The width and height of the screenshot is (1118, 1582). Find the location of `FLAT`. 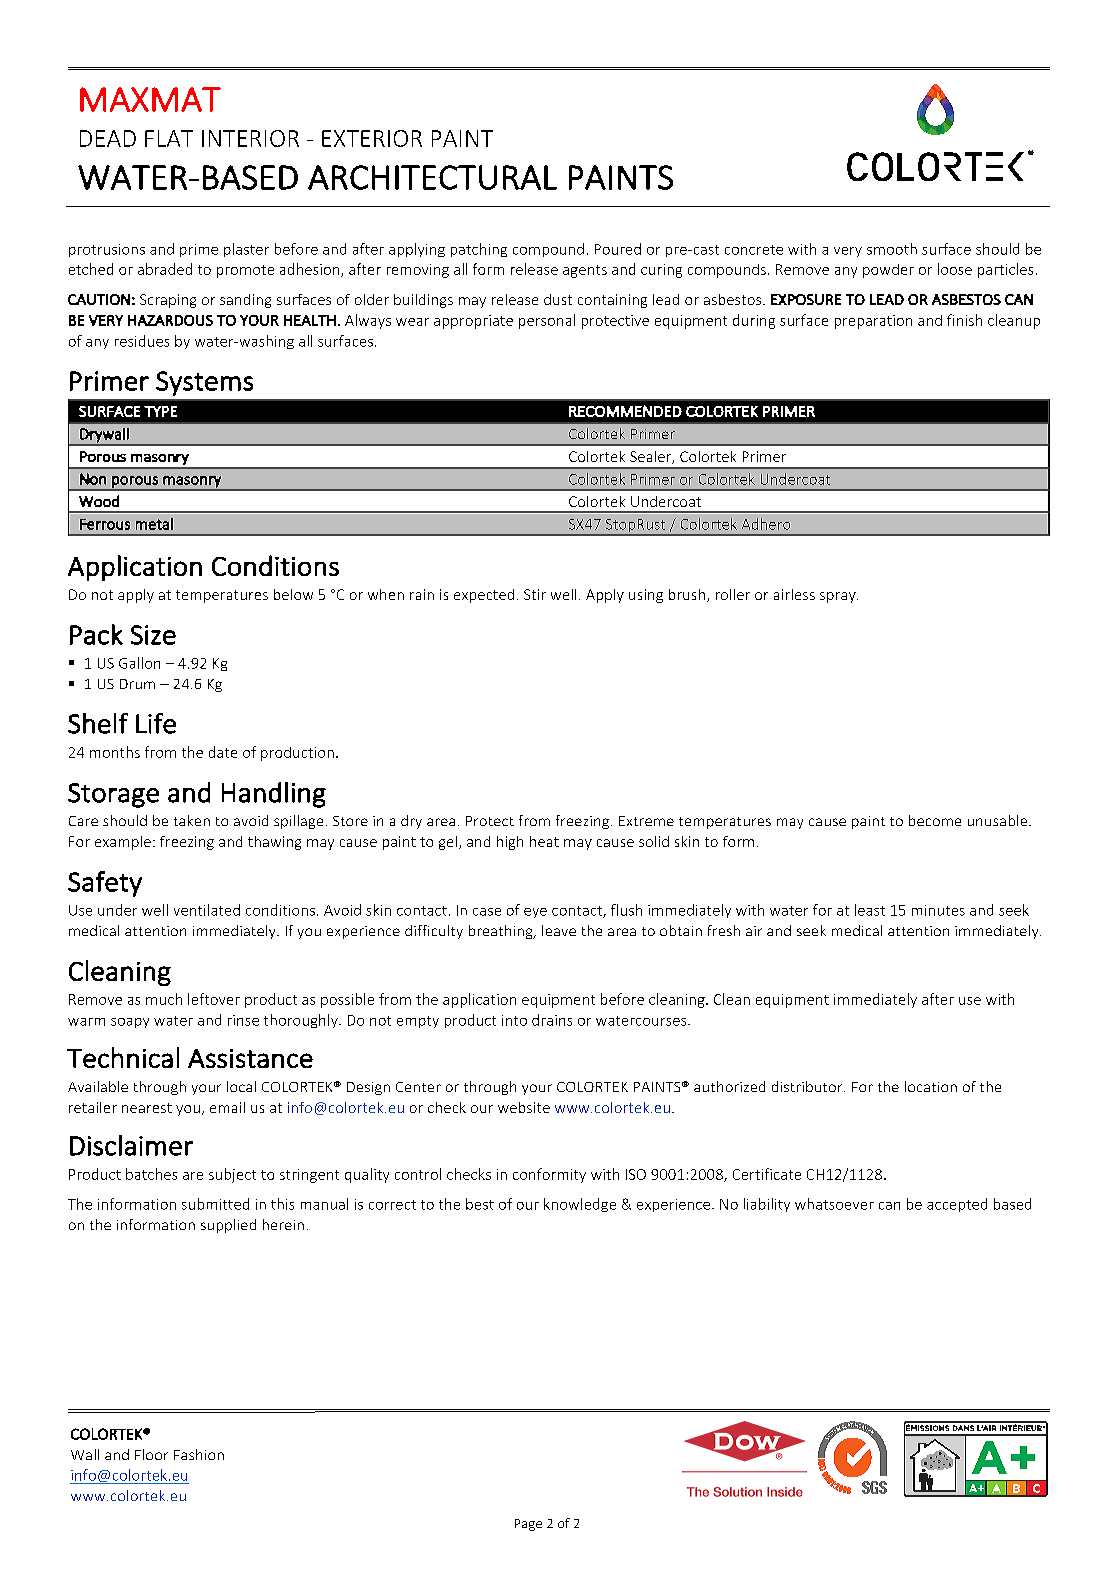

FLAT is located at coordinates (169, 138).
